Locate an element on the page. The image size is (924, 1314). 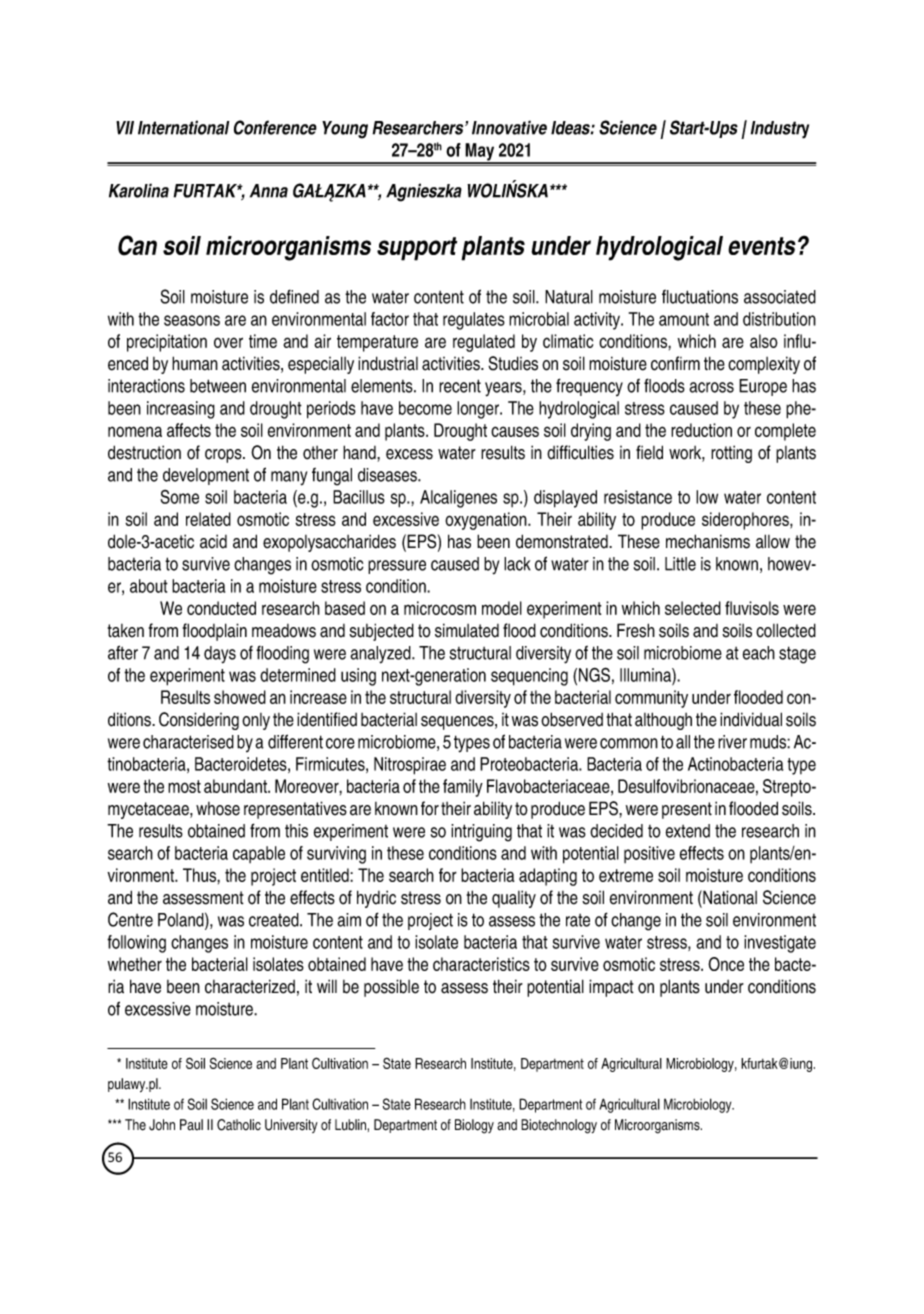
rotting is located at coordinates (731, 454).
